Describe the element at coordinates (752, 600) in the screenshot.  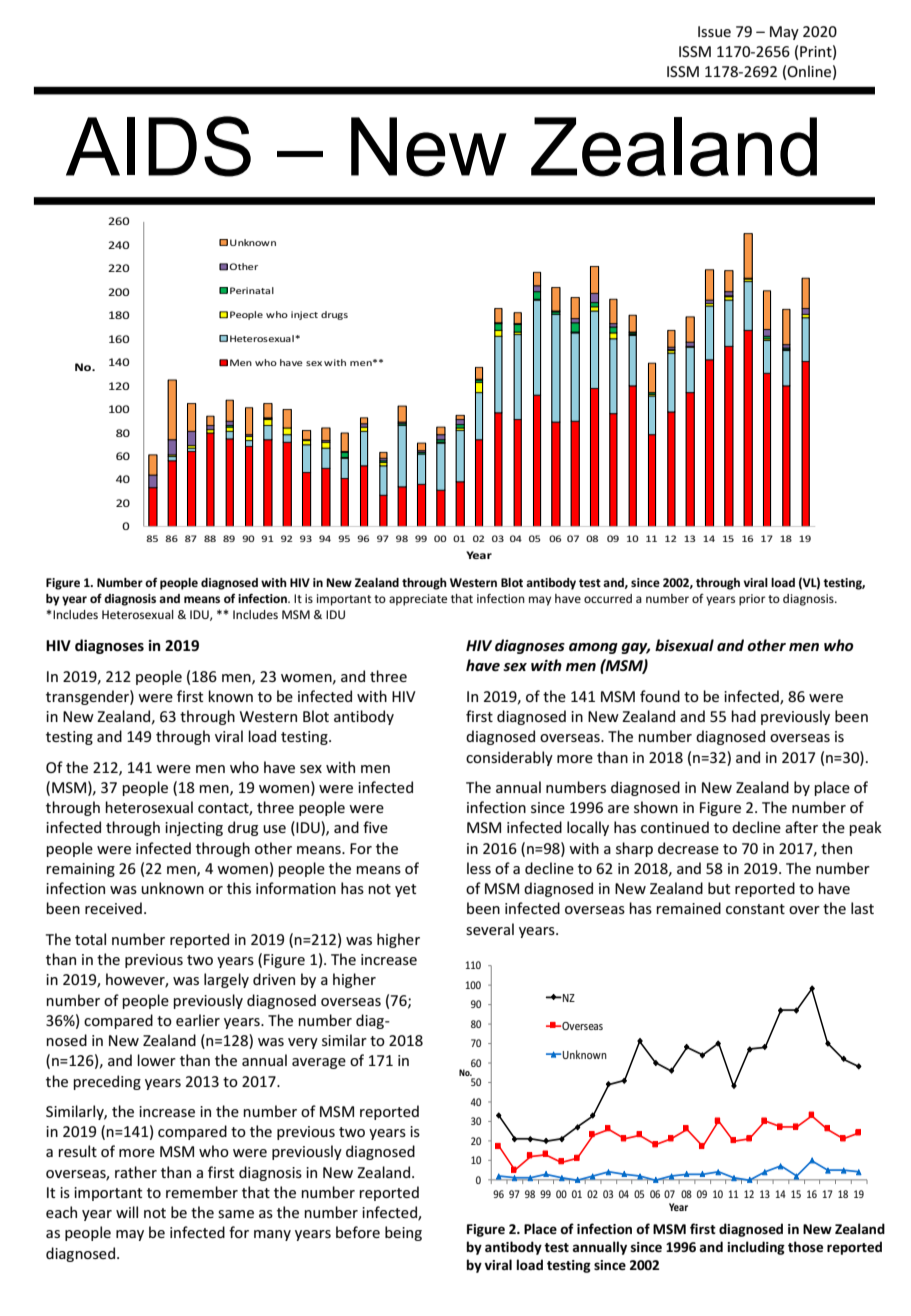
I see `prior` at that location.
